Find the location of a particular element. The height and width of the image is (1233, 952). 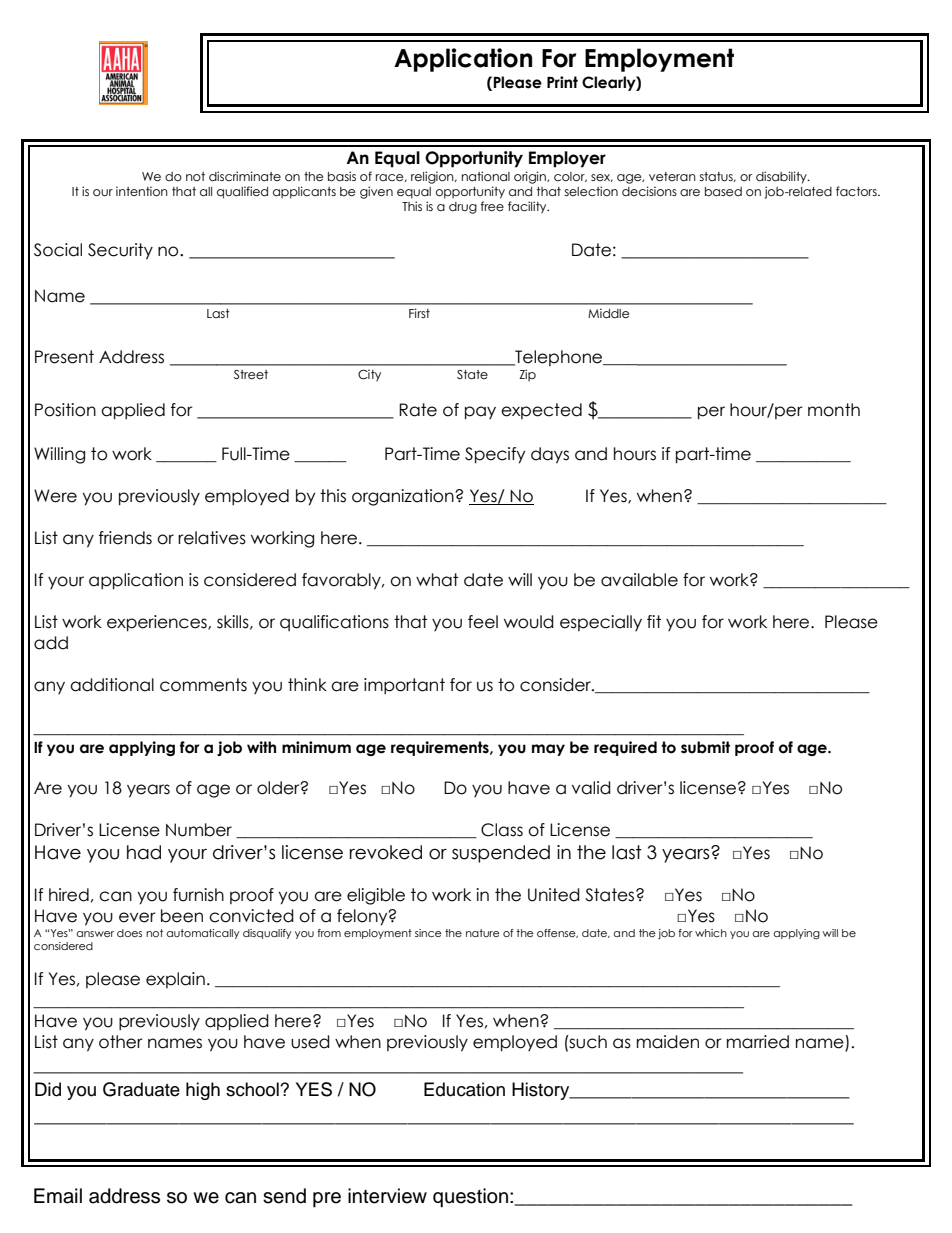

national is located at coordinates (486, 176).
